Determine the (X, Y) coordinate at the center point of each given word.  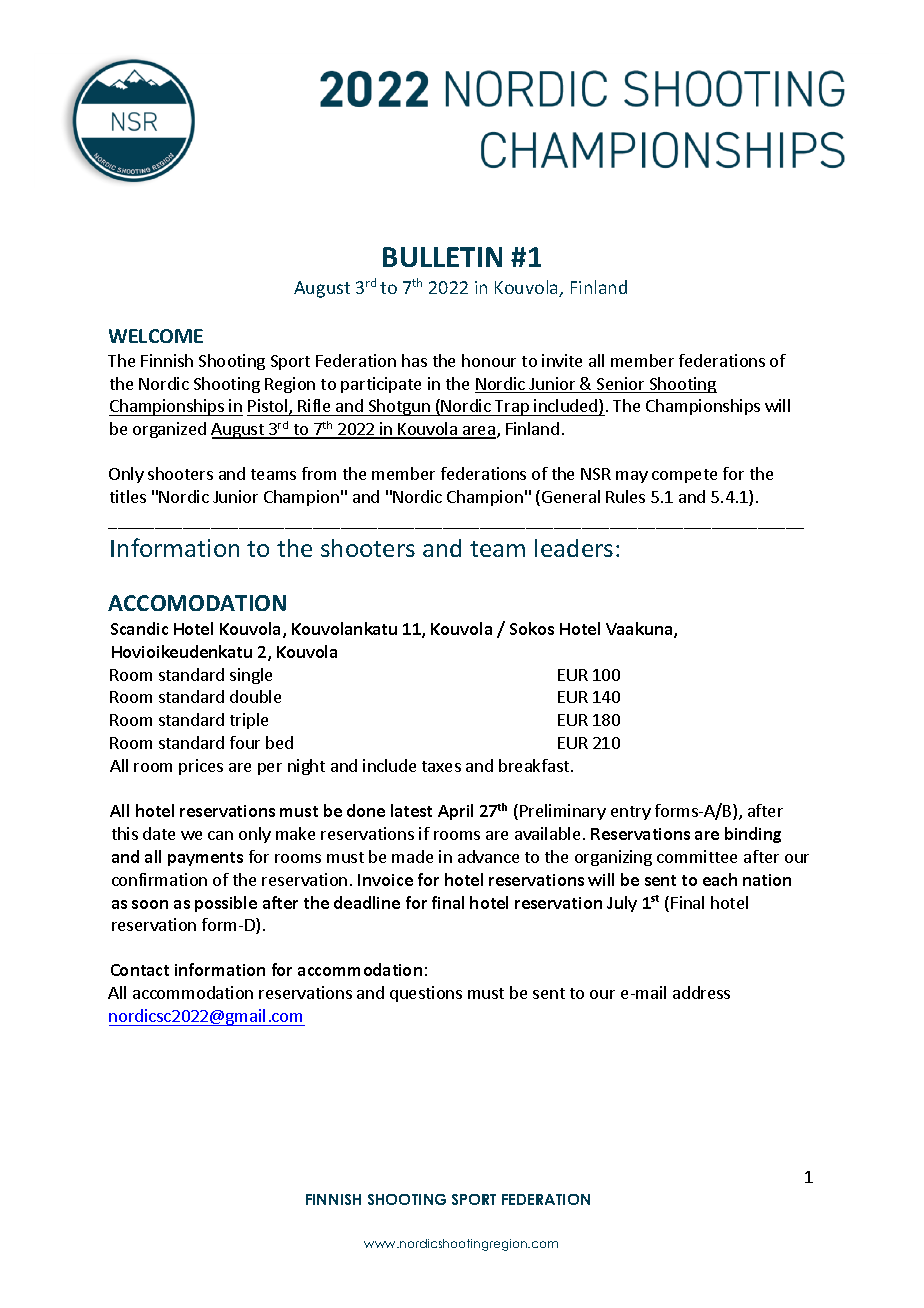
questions (426, 994)
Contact (140, 970)
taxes (441, 766)
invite (562, 360)
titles (128, 496)
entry (631, 813)
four (245, 742)
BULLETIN (442, 257)
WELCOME (156, 336)
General (571, 496)
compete (684, 476)
